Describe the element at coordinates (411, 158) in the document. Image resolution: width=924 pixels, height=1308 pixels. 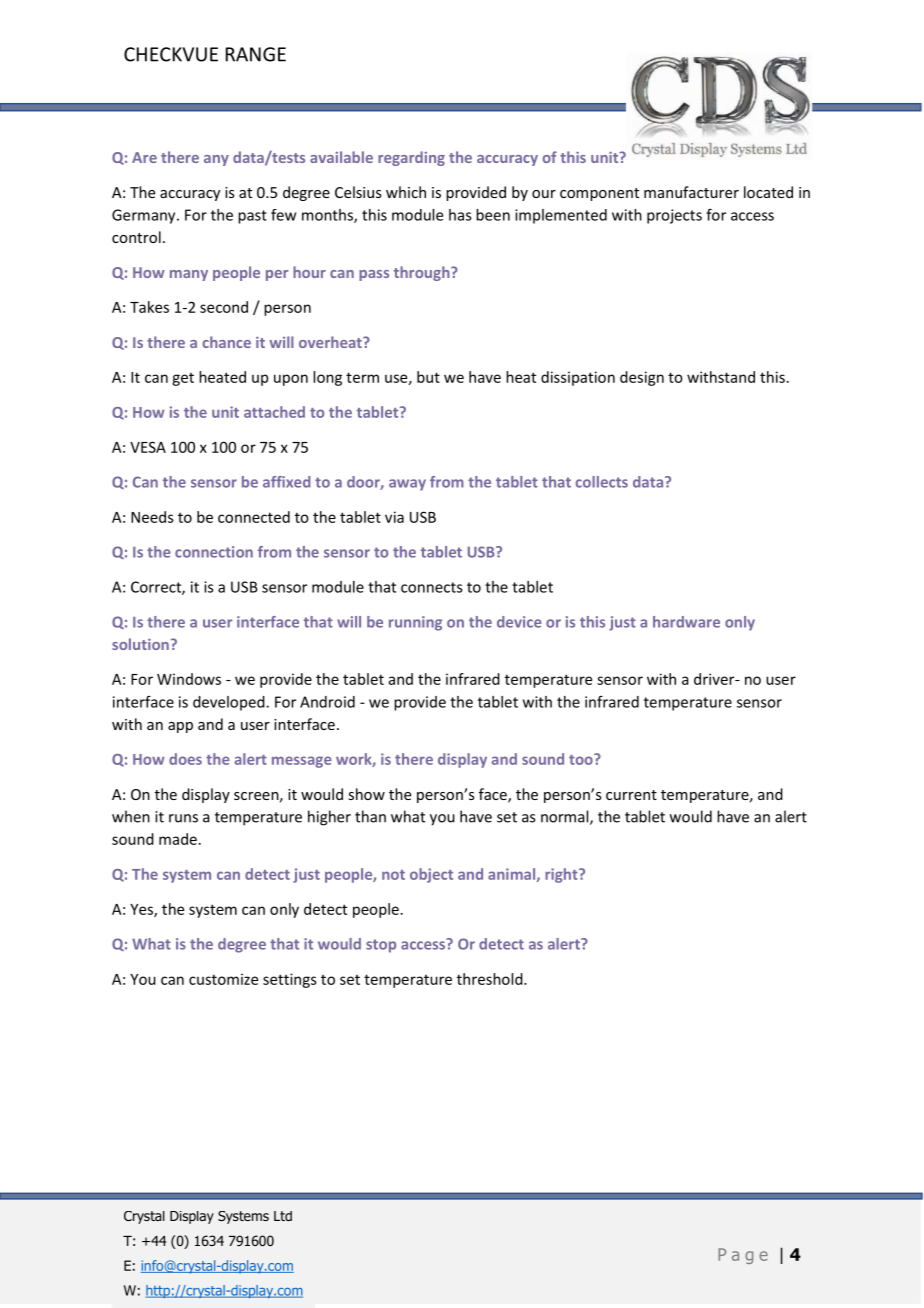
I see `regarding` at that location.
